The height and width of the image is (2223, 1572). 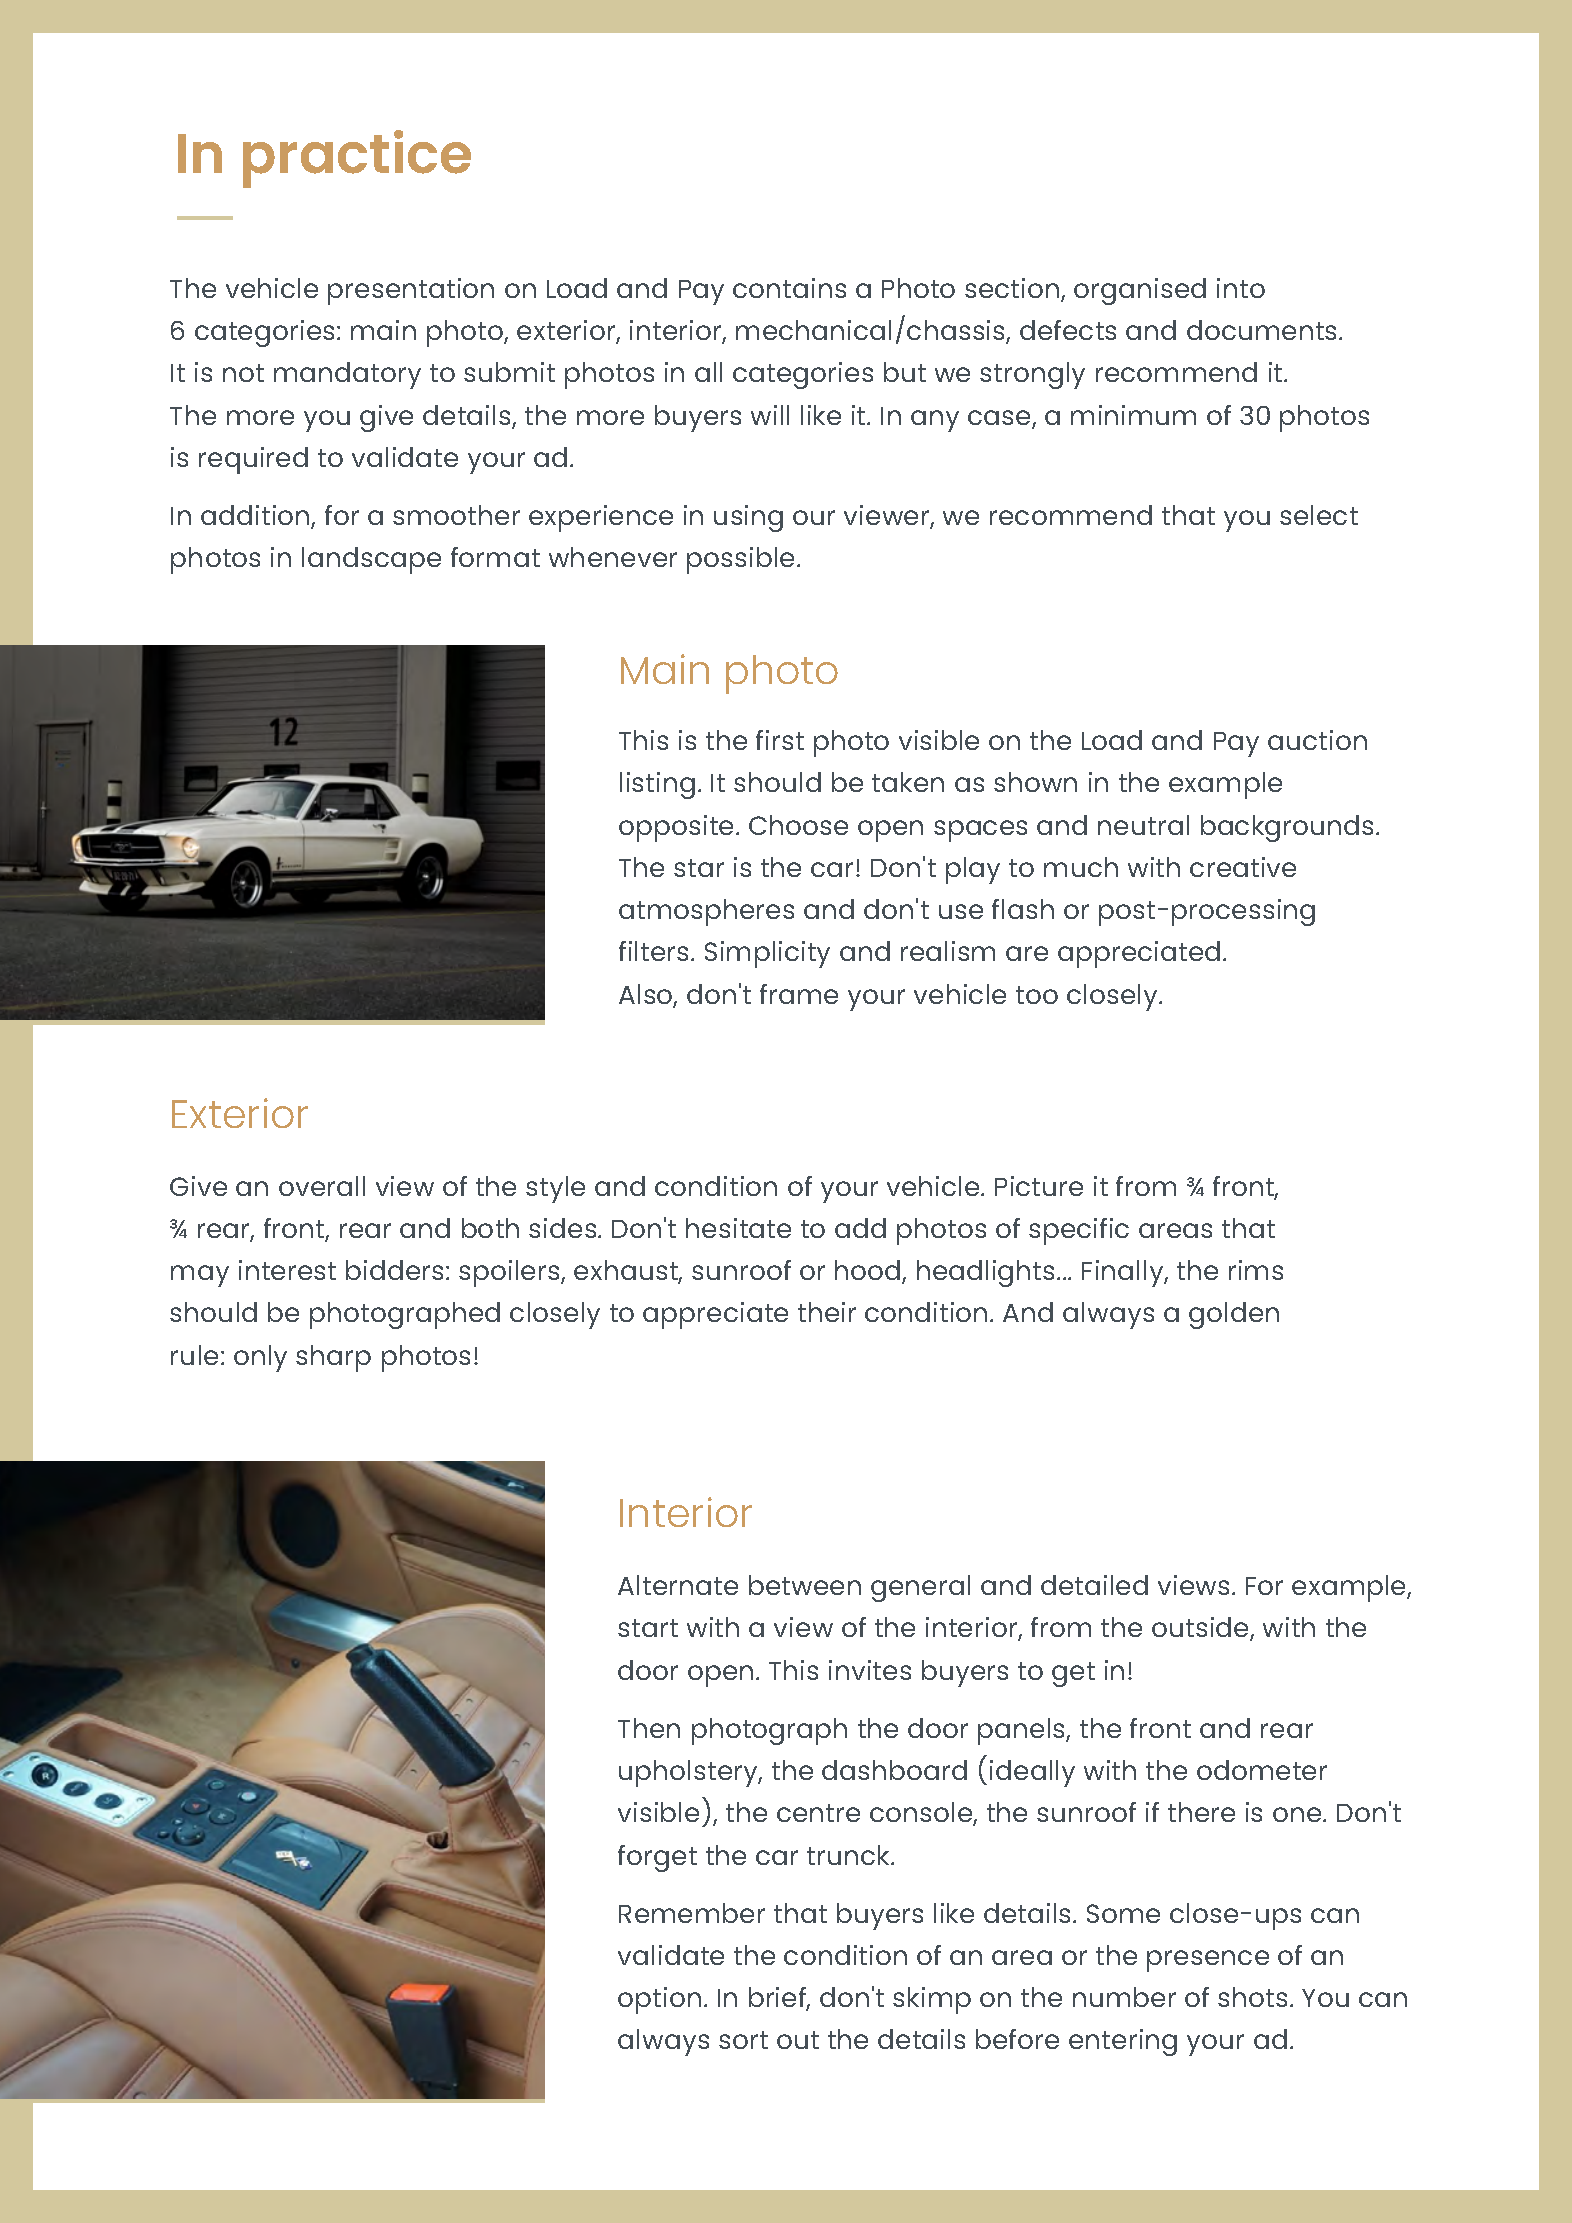 I want to click on detailed, so click(x=1094, y=1585).
